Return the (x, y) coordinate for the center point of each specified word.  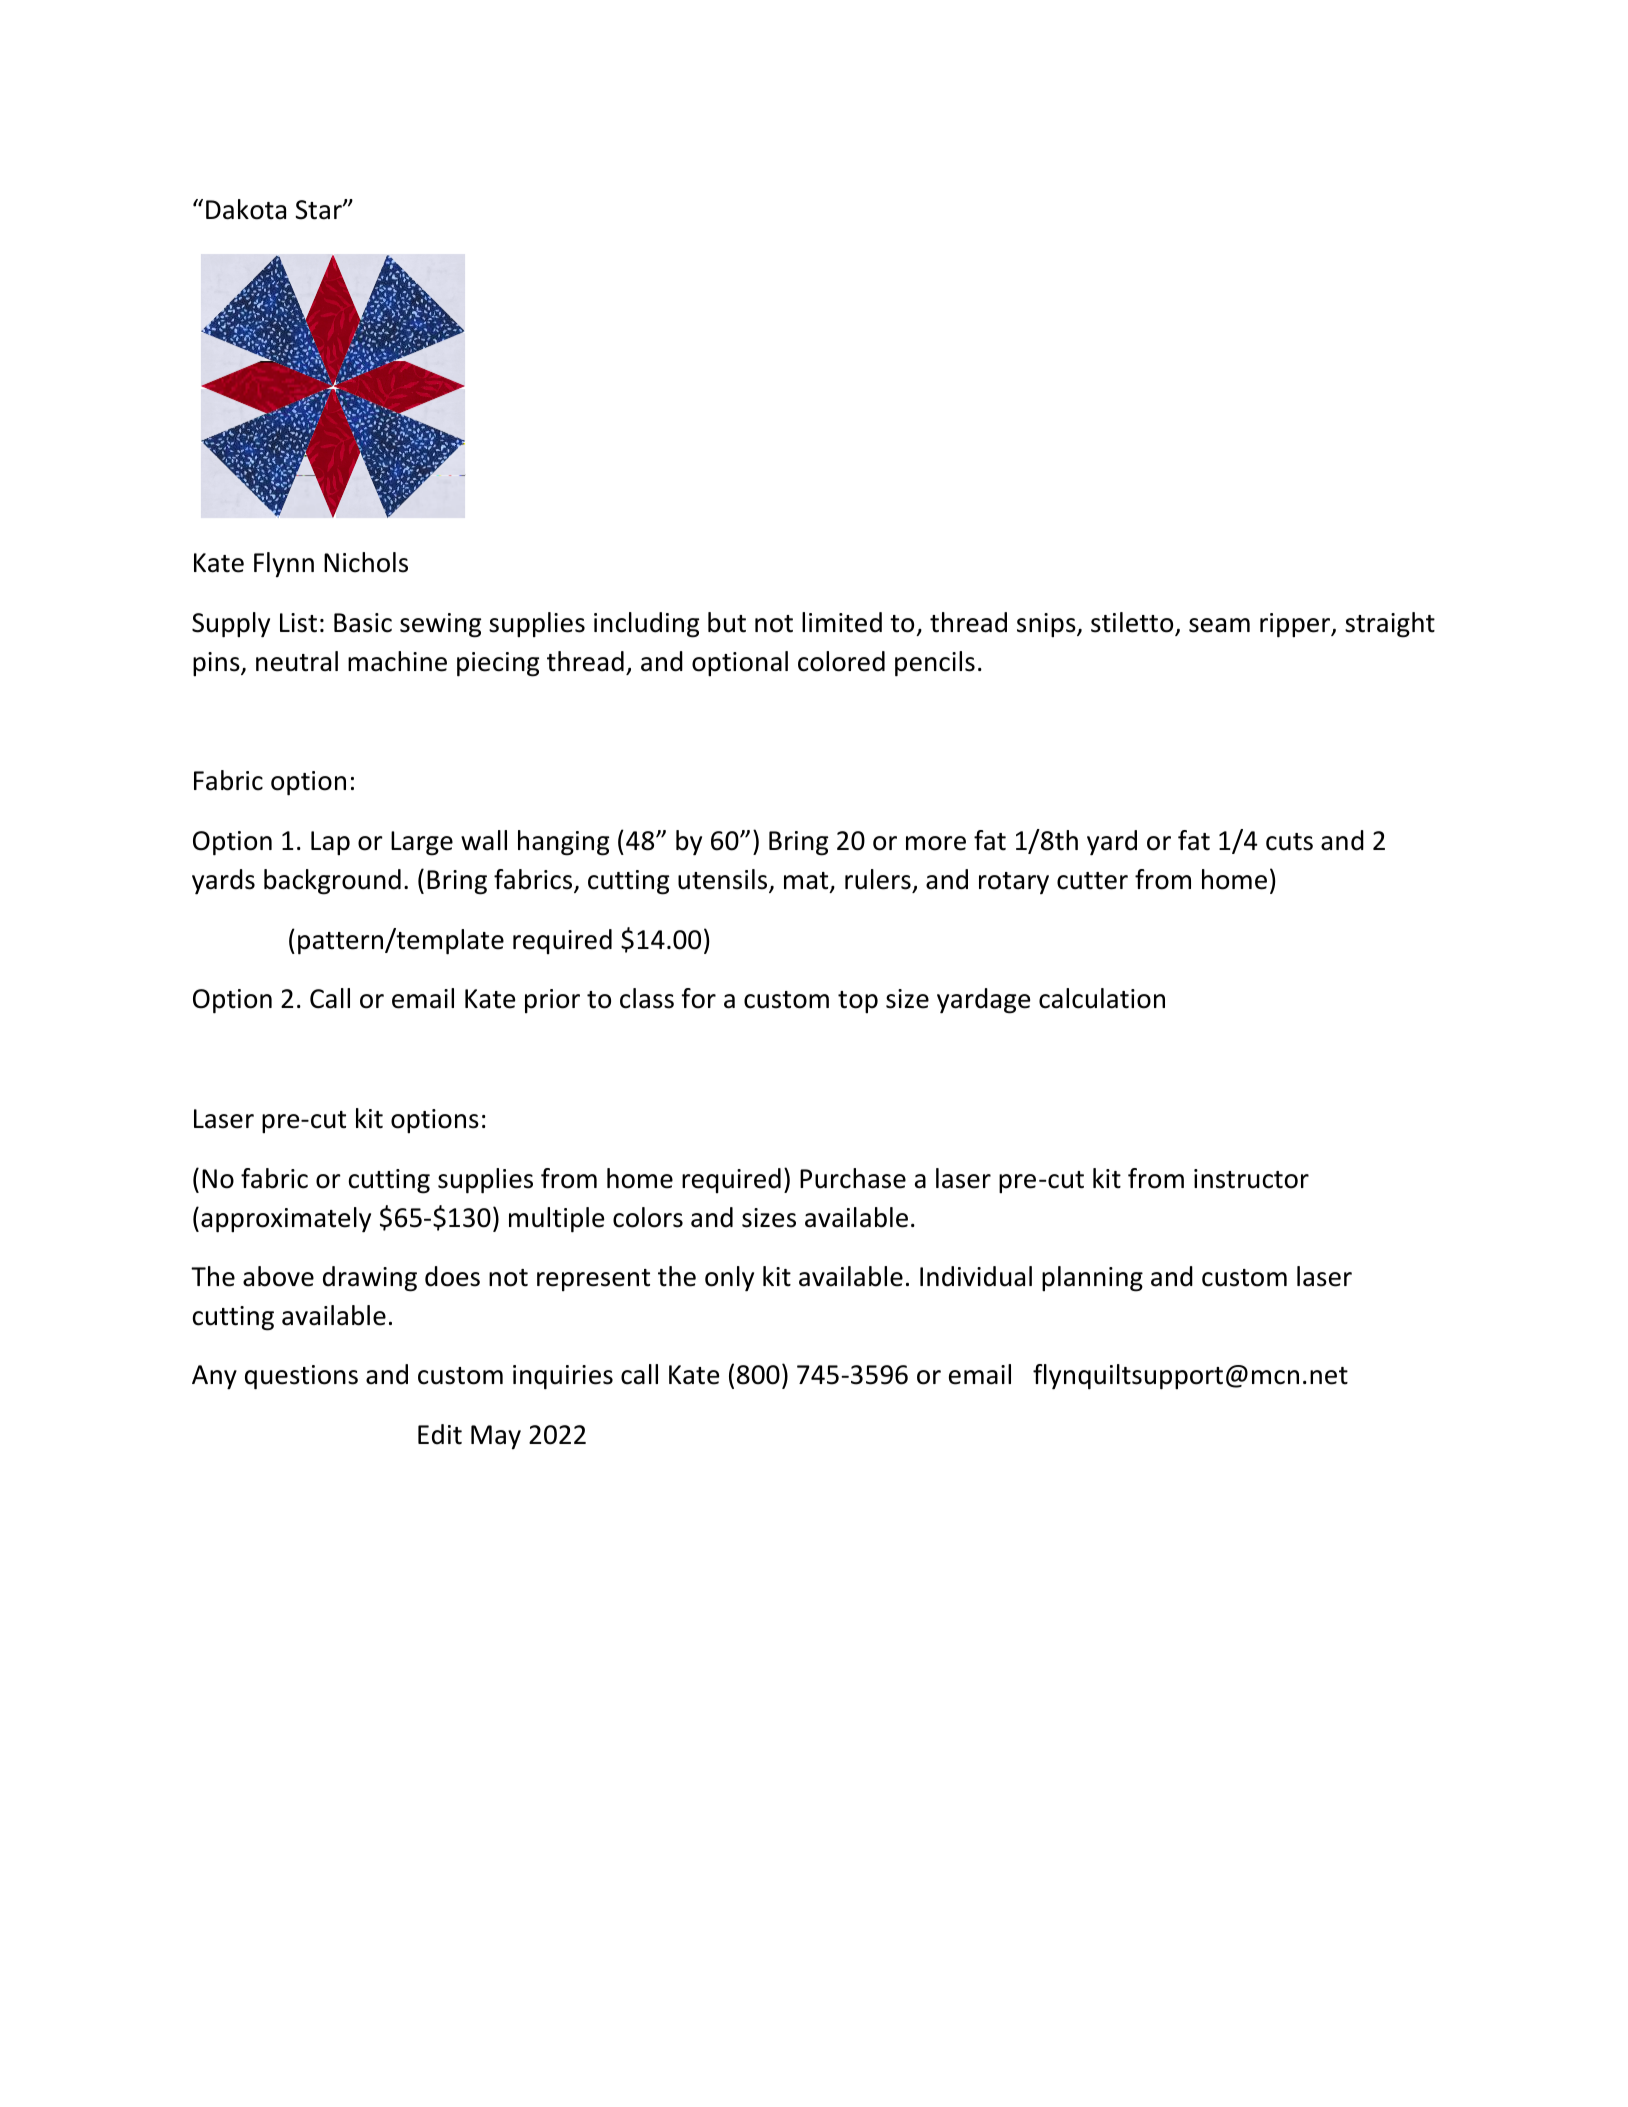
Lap (330, 843)
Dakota (246, 209)
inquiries (563, 1377)
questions (301, 1377)
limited (842, 622)
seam (1219, 625)
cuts (1289, 842)
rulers (878, 879)
